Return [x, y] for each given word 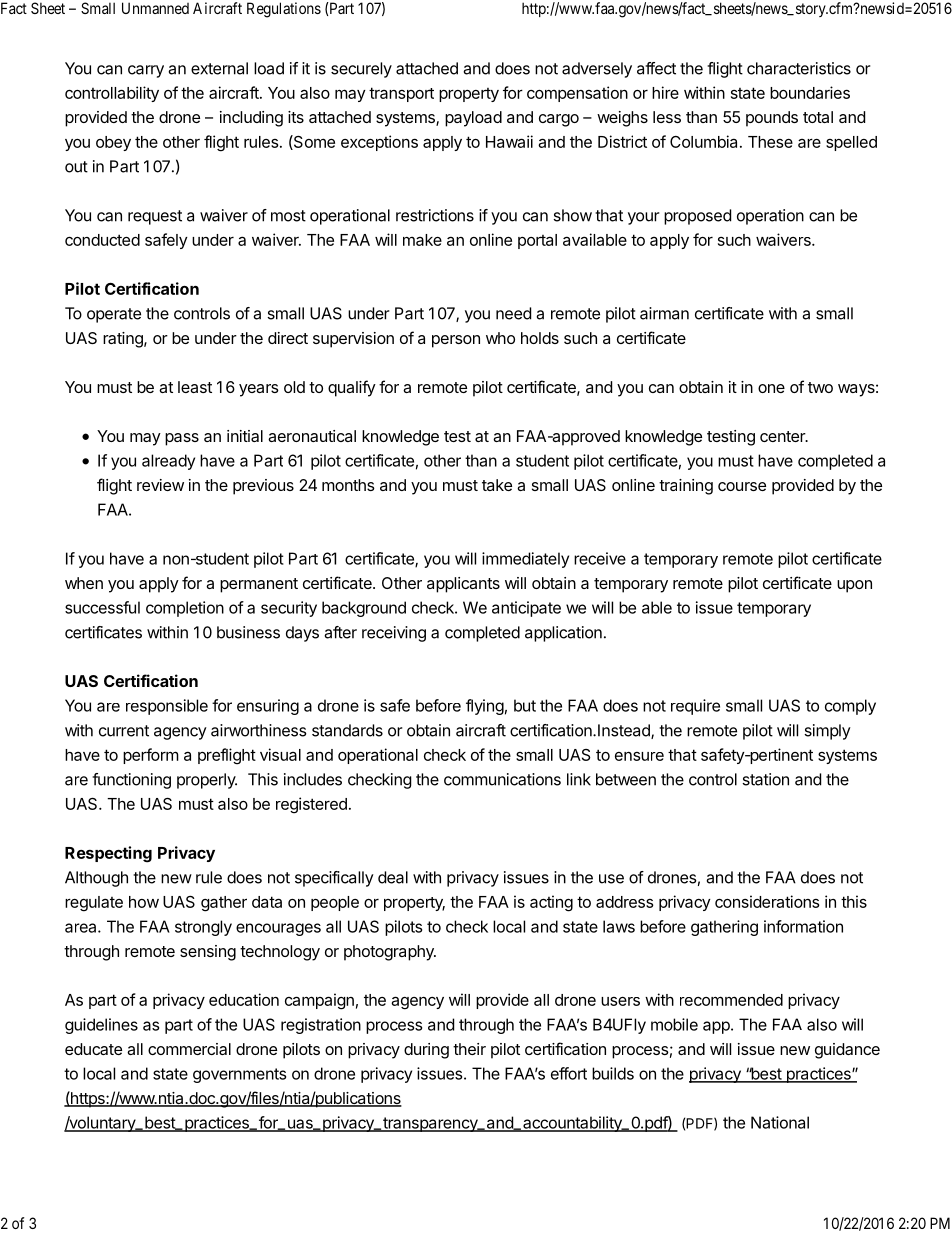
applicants [463, 585]
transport [401, 94]
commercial [189, 1049]
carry [146, 71]
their [469, 1049]
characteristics [799, 68]
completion [185, 609]
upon [854, 586]
